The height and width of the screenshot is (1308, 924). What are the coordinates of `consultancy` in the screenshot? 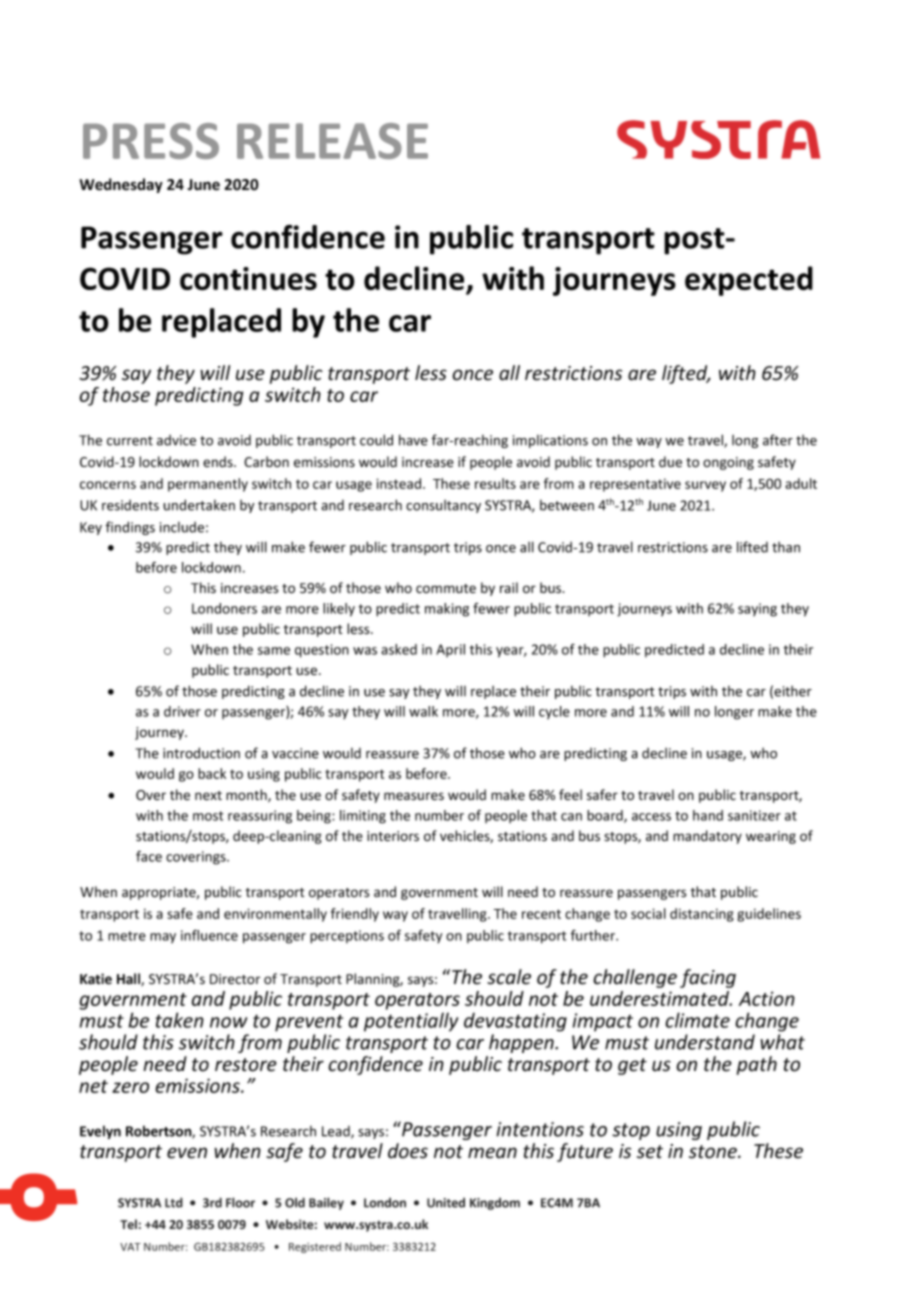 It's located at (443, 506).
